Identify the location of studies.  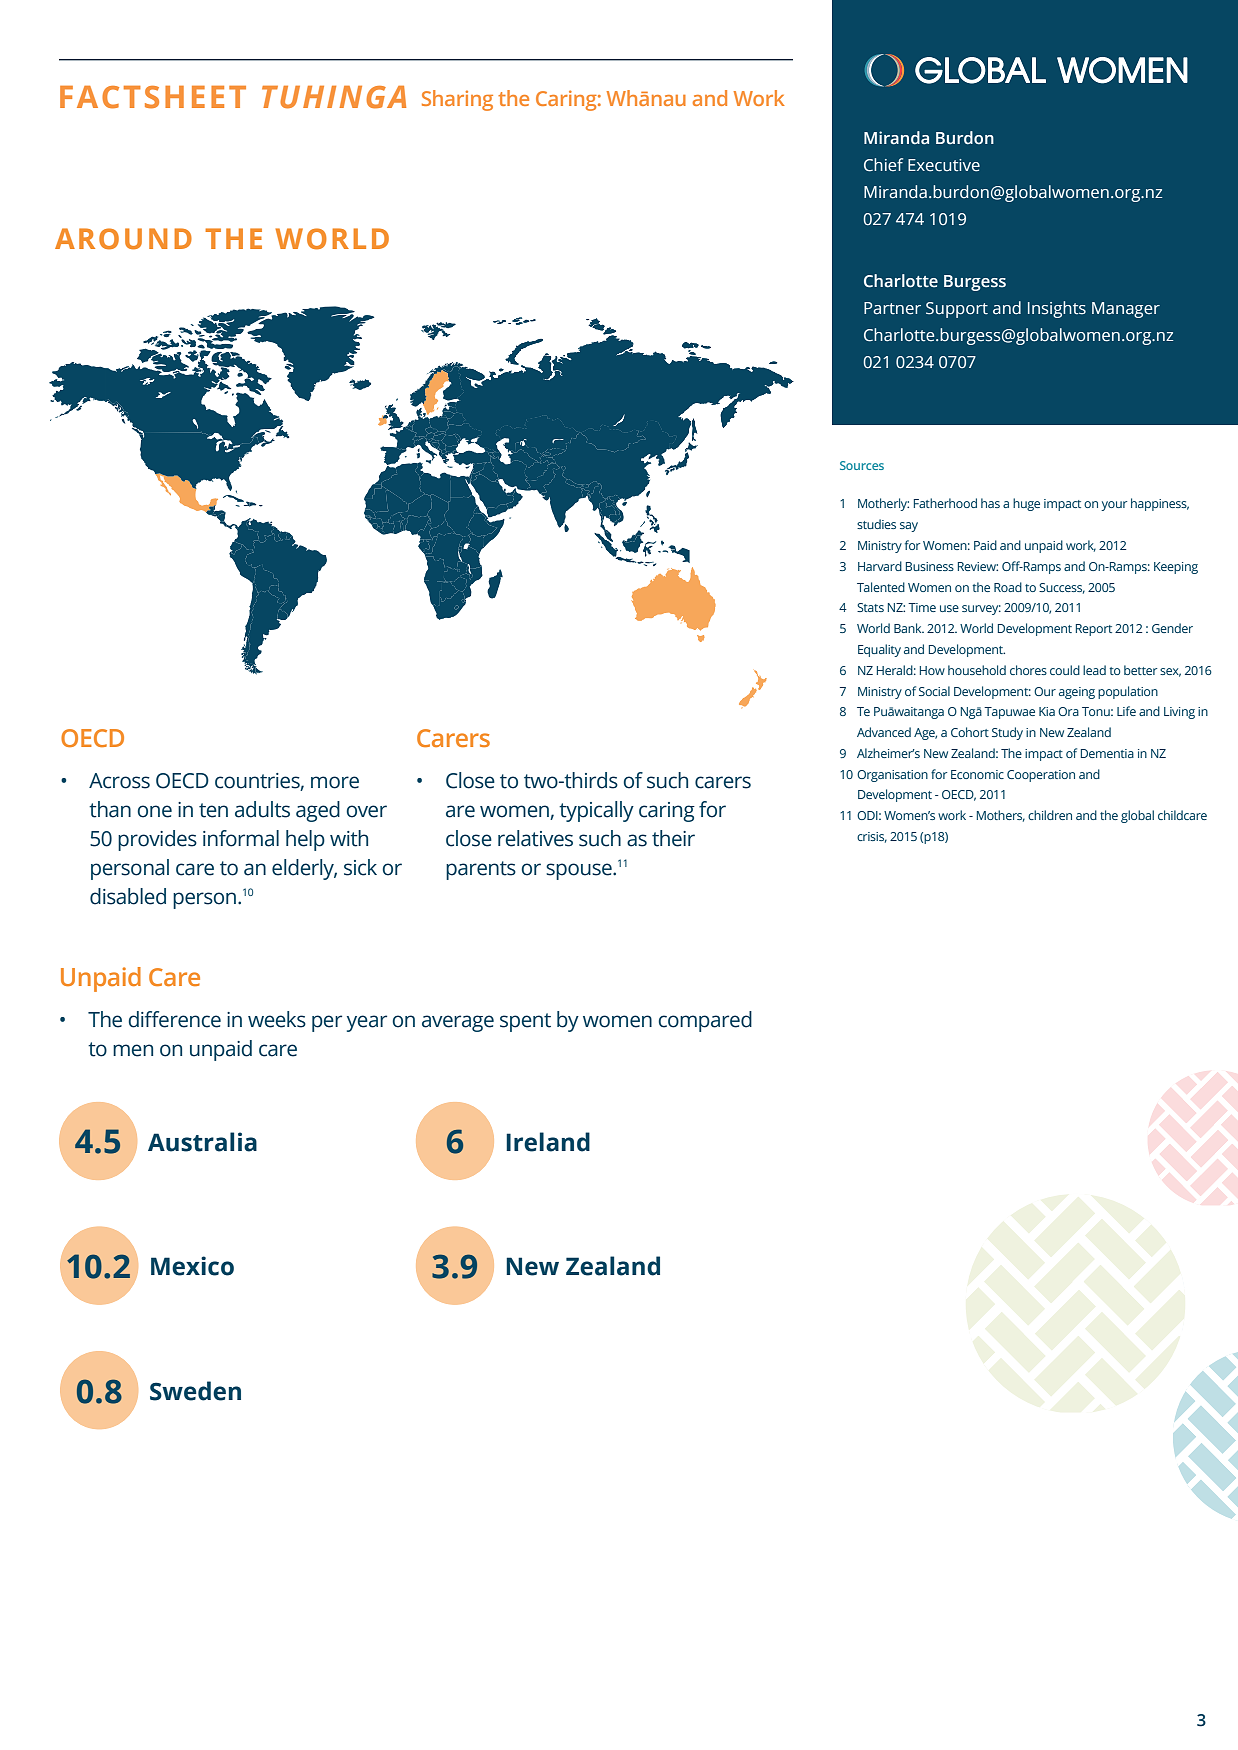
(876, 524).
